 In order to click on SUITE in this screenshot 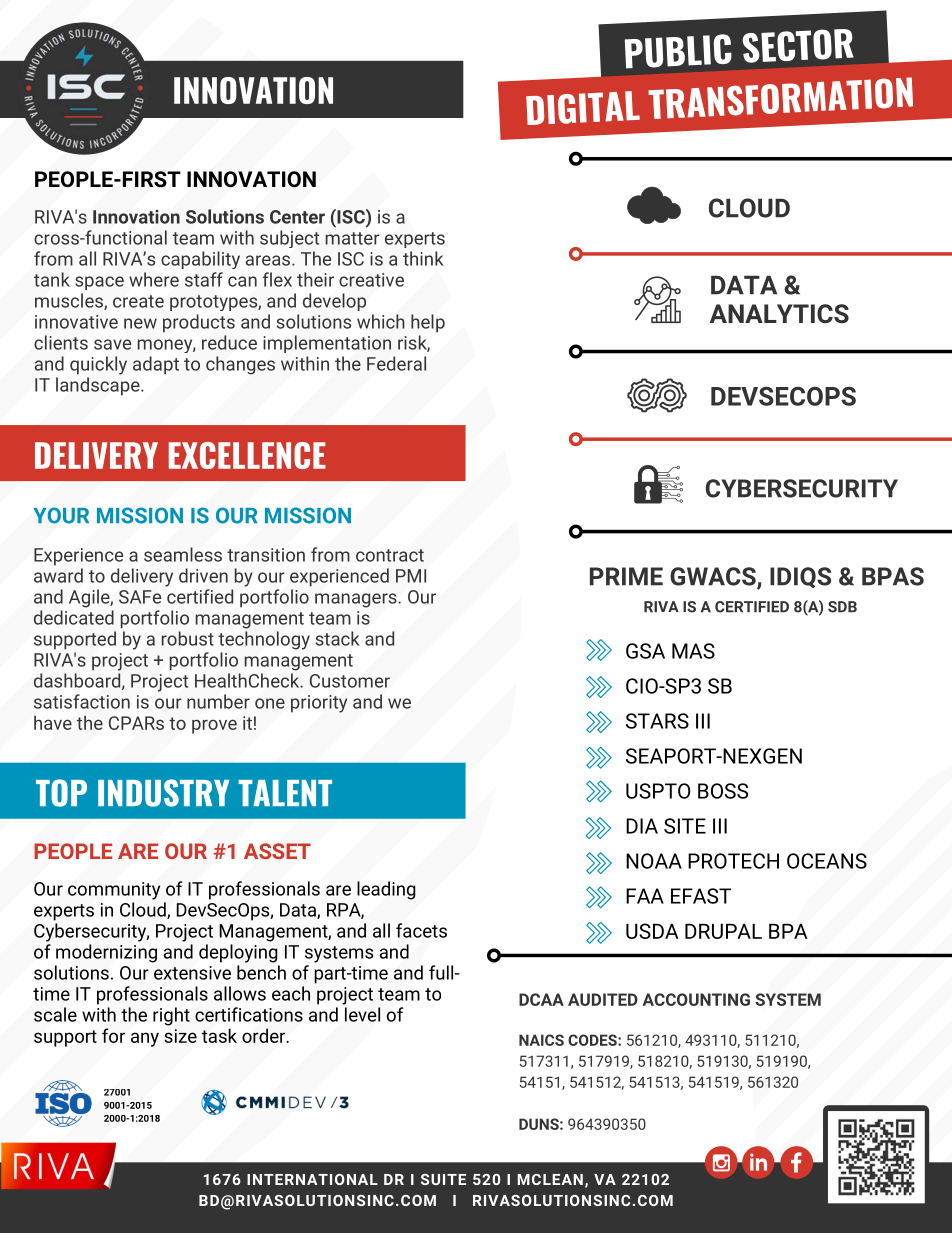, I will do `click(443, 1179)`.
